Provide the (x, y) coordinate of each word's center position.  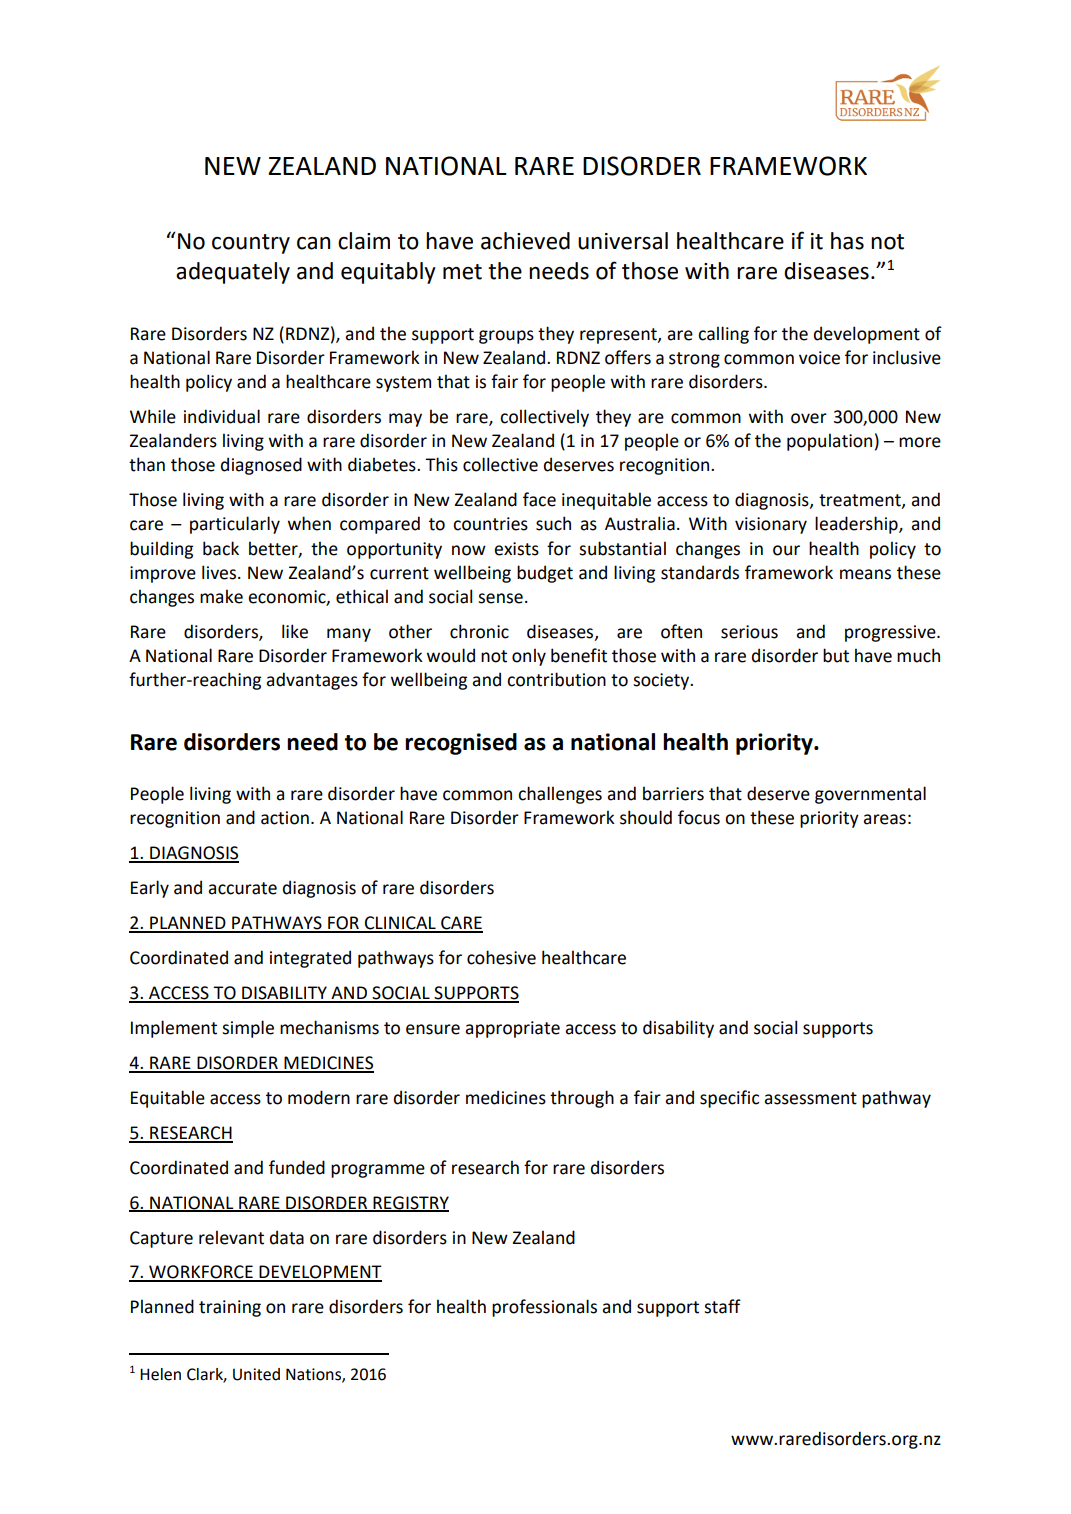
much (918, 655)
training (230, 1308)
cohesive (501, 957)
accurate (242, 888)
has (847, 241)
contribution (556, 679)
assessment (810, 1098)
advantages (312, 681)
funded (297, 1167)
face (539, 499)
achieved (525, 241)
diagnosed (261, 466)
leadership (857, 525)
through (582, 1099)
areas (884, 819)
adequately (233, 273)
